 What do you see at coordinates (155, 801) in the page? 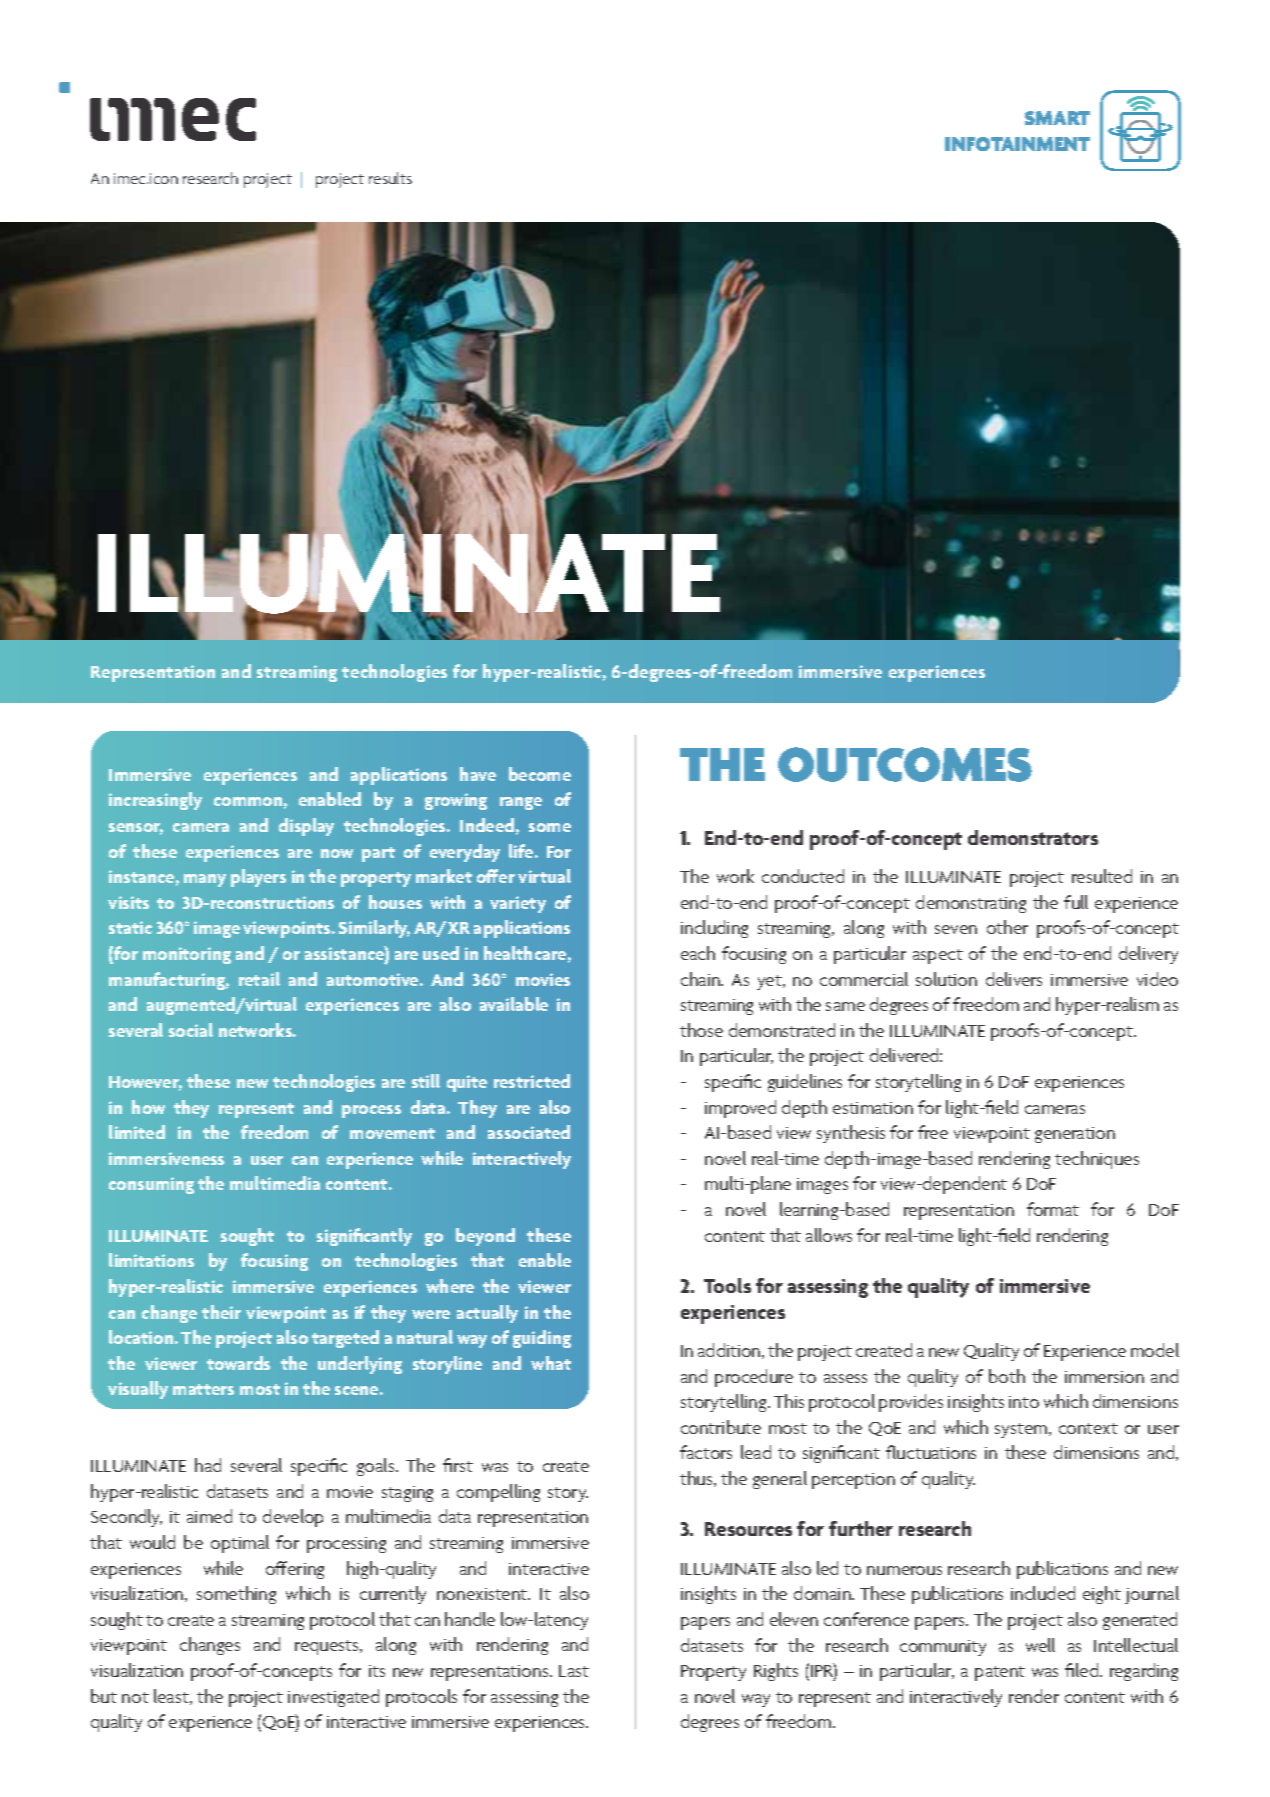
I see `increasingly` at bounding box center [155, 801].
